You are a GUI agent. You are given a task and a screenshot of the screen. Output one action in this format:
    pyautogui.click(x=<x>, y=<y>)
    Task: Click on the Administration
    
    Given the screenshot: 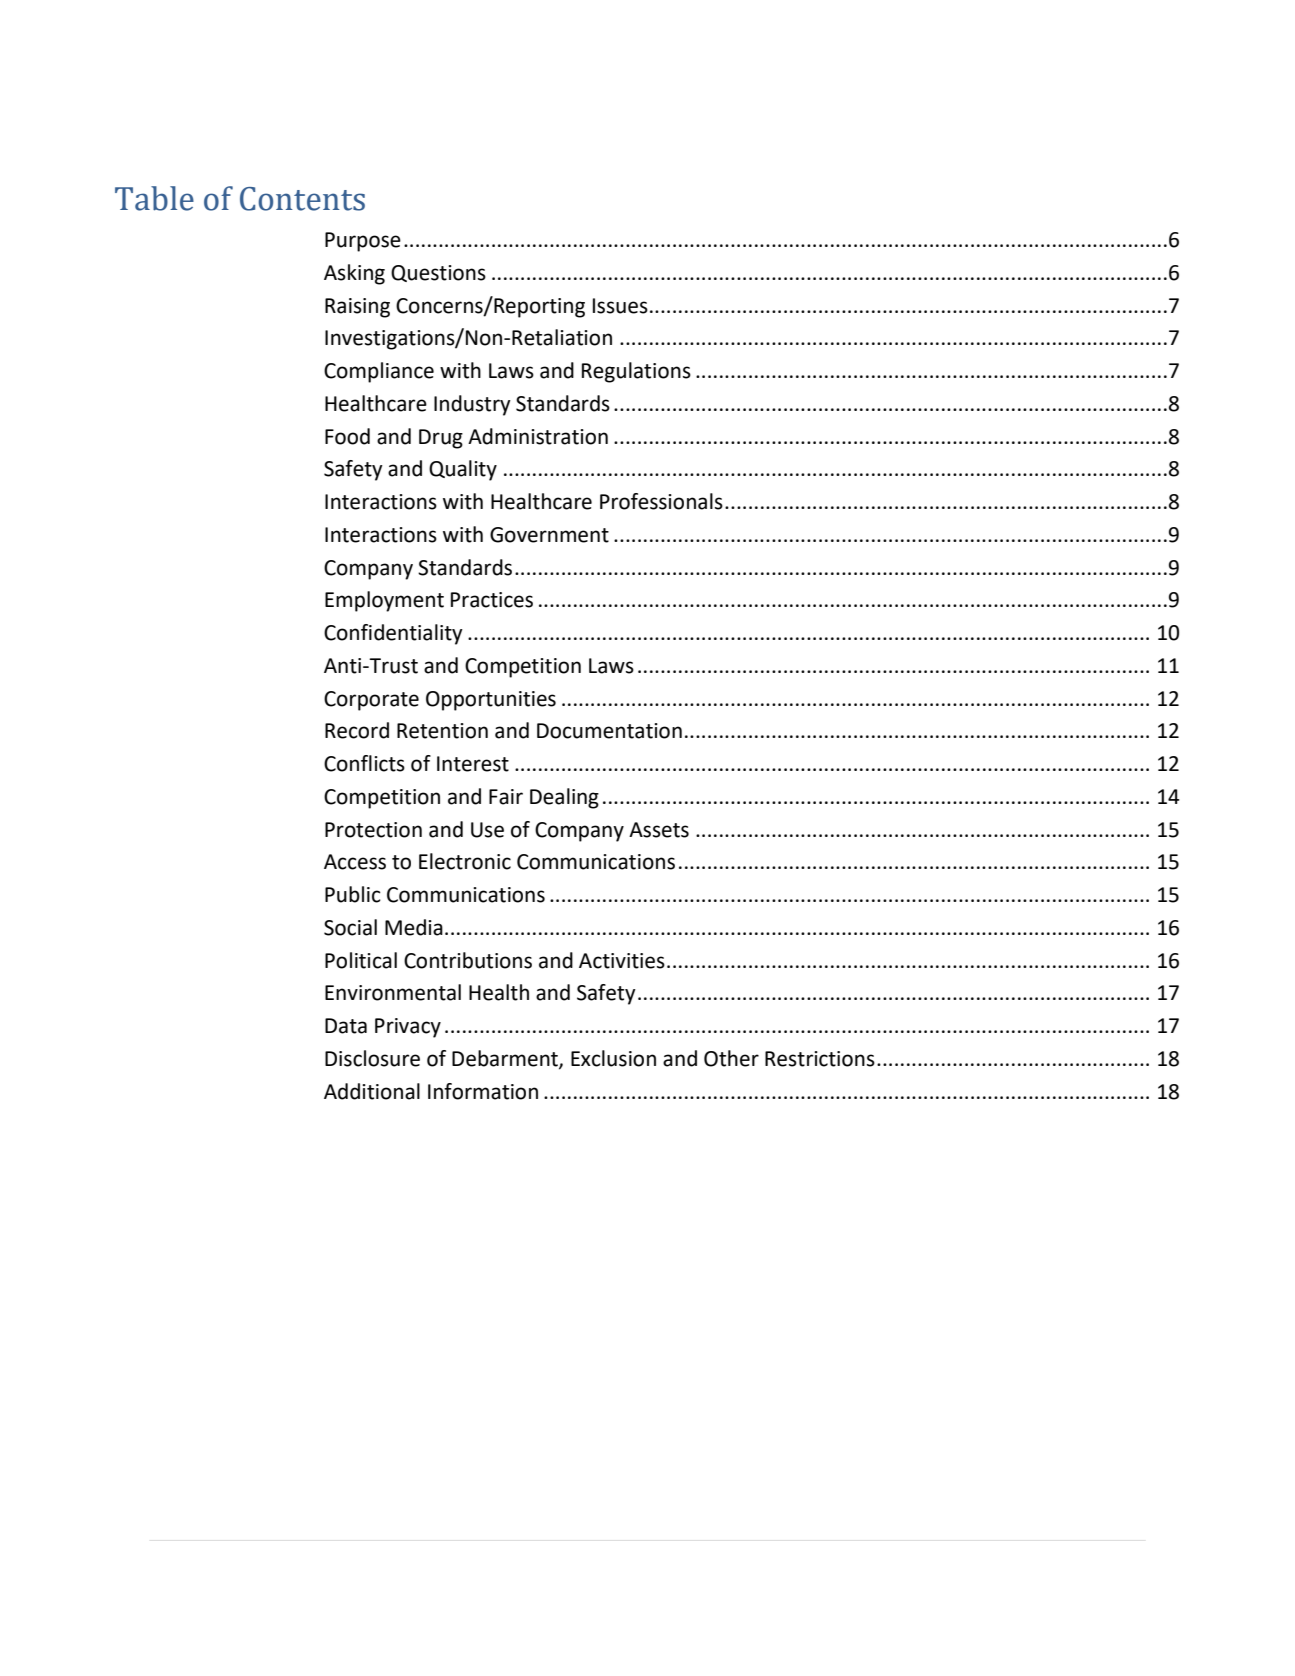 What is the action you would take?
    pyautogui.click(x=538, y=436)
